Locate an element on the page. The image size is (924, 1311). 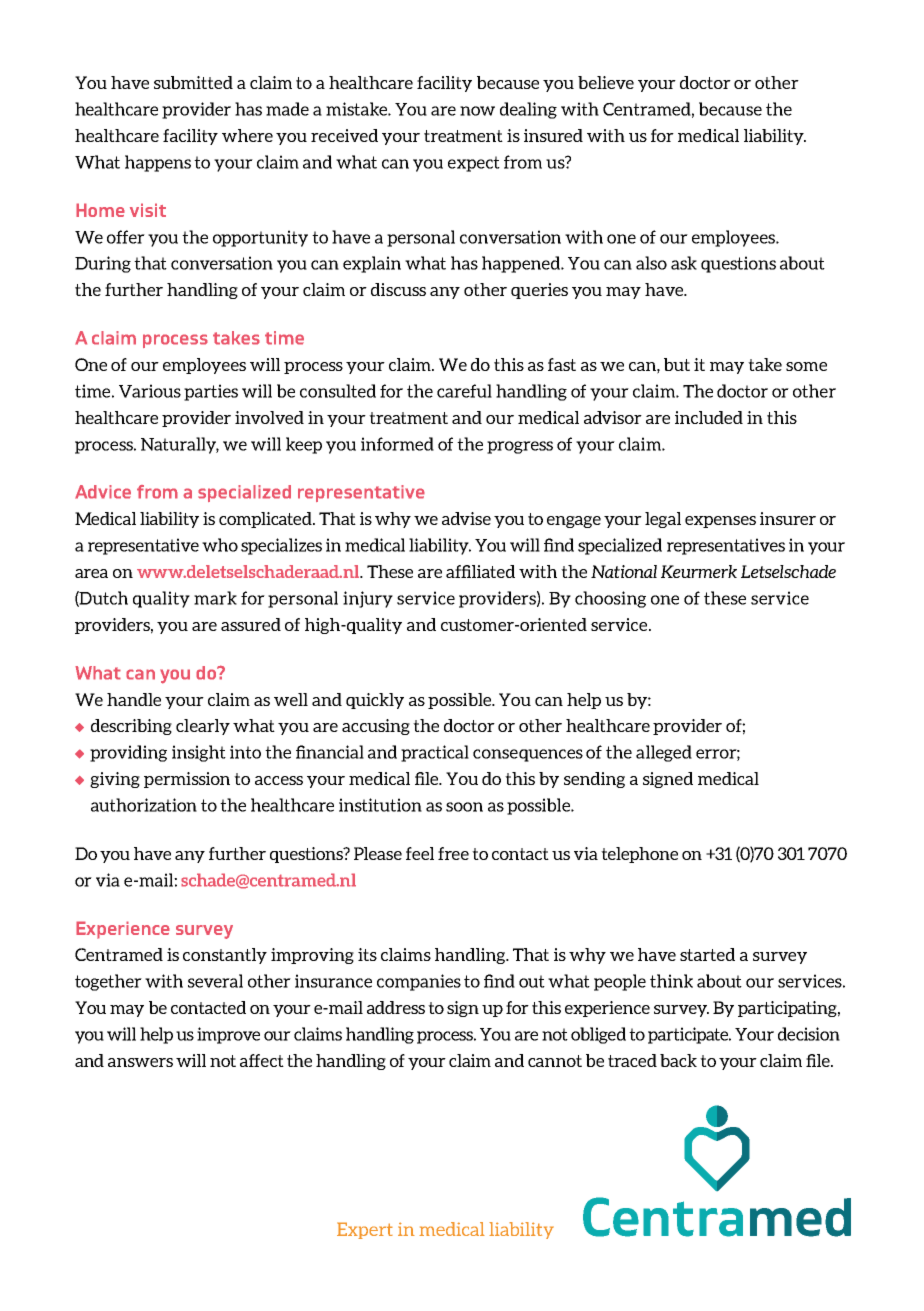
now is located at coordinates (477, 111).
